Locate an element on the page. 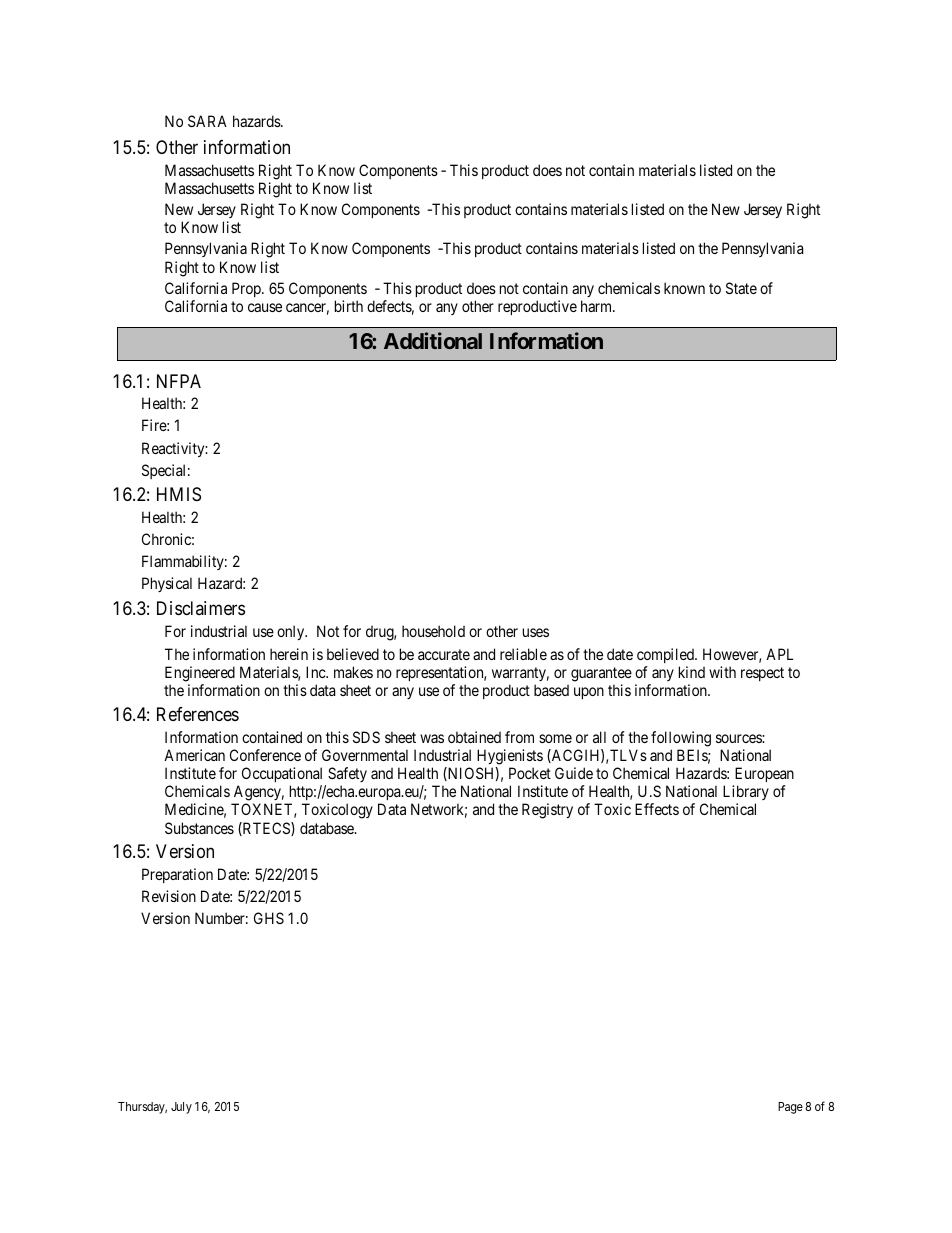 This page has width=952, height=1233. compiled is located at coordinates (666, 655).
